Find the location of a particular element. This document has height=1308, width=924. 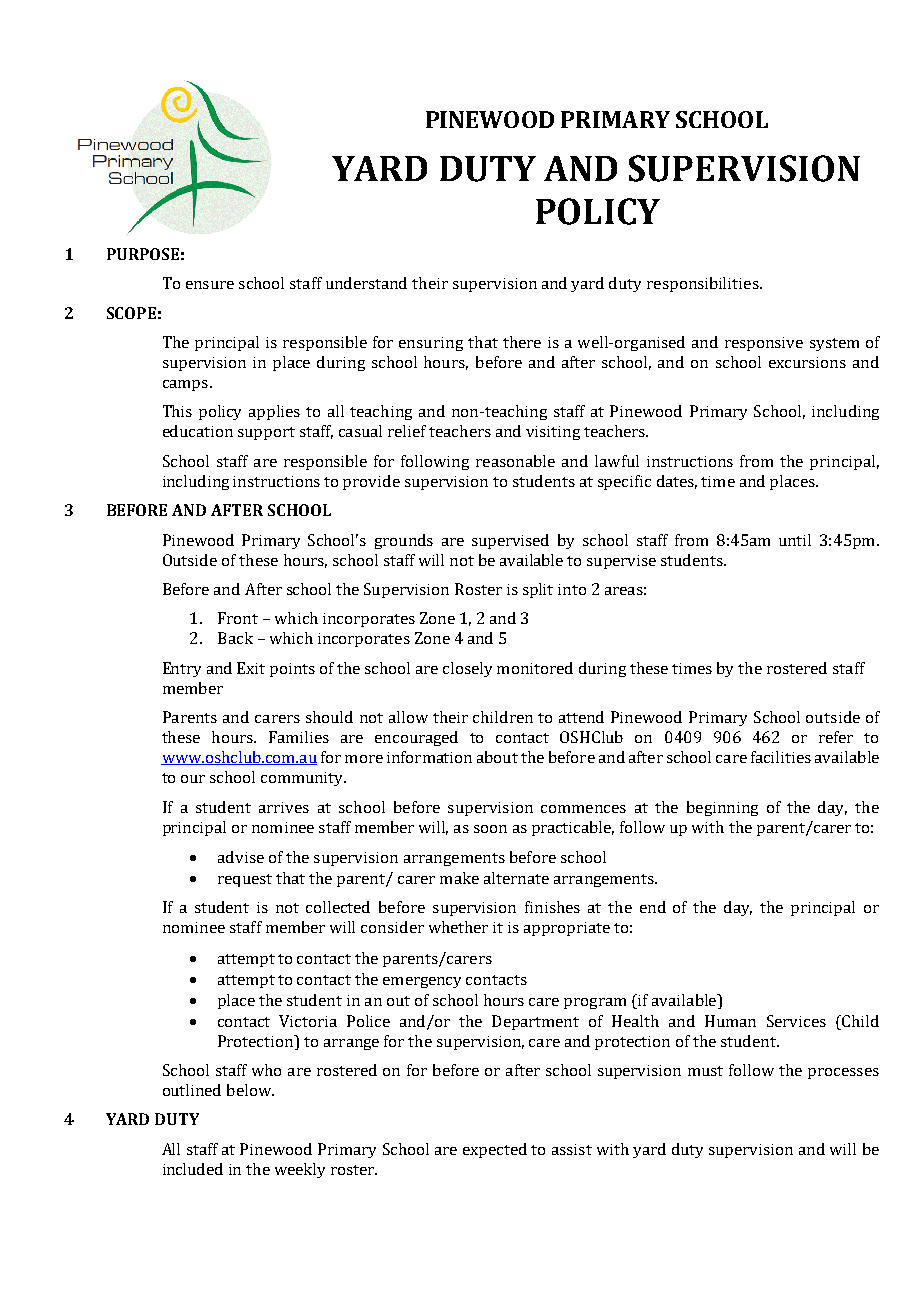

included is located at coordinates (193, 1169).
